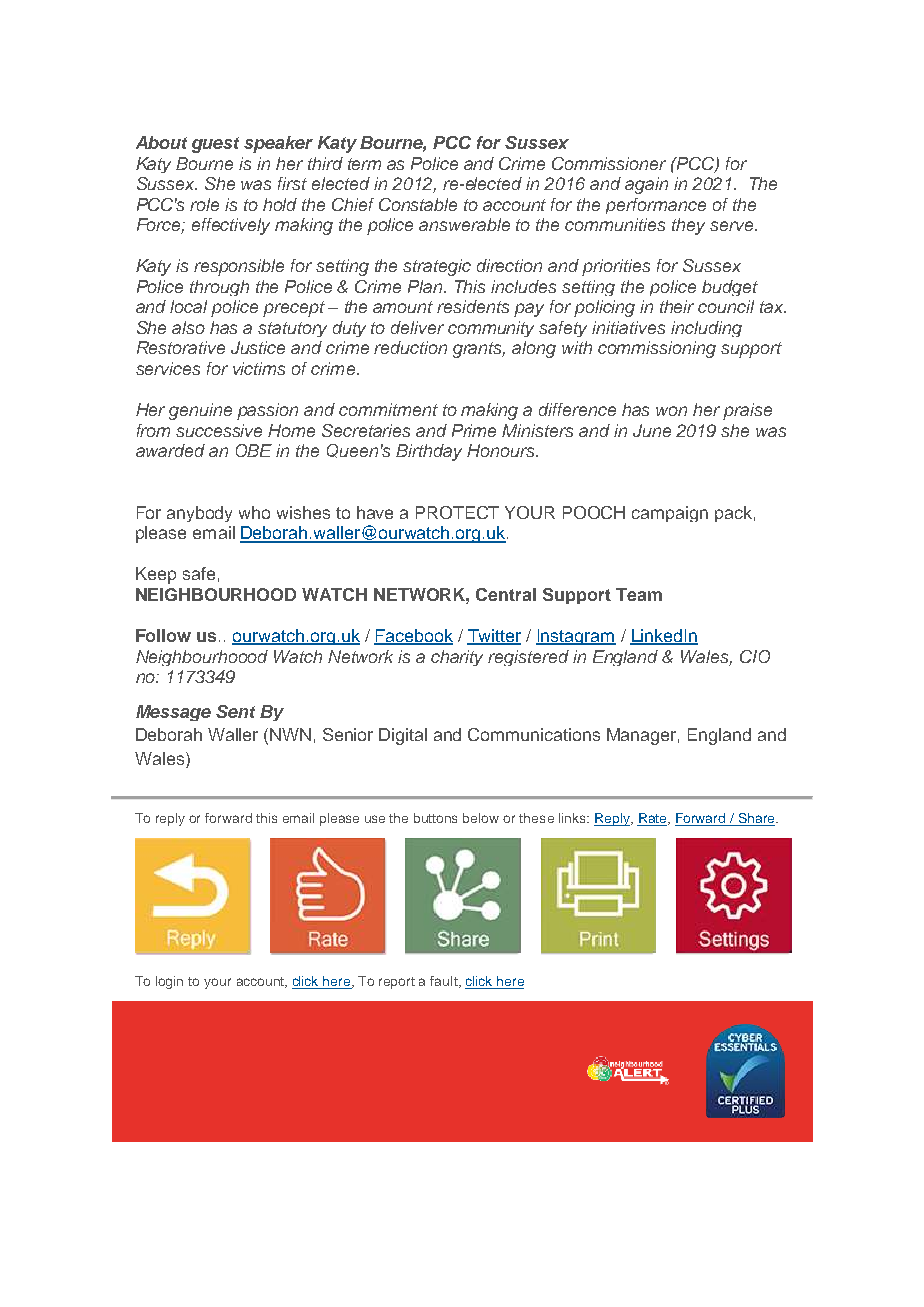 This page has height=1307, width=924. I want to click on Digital, so click(403, 736).
